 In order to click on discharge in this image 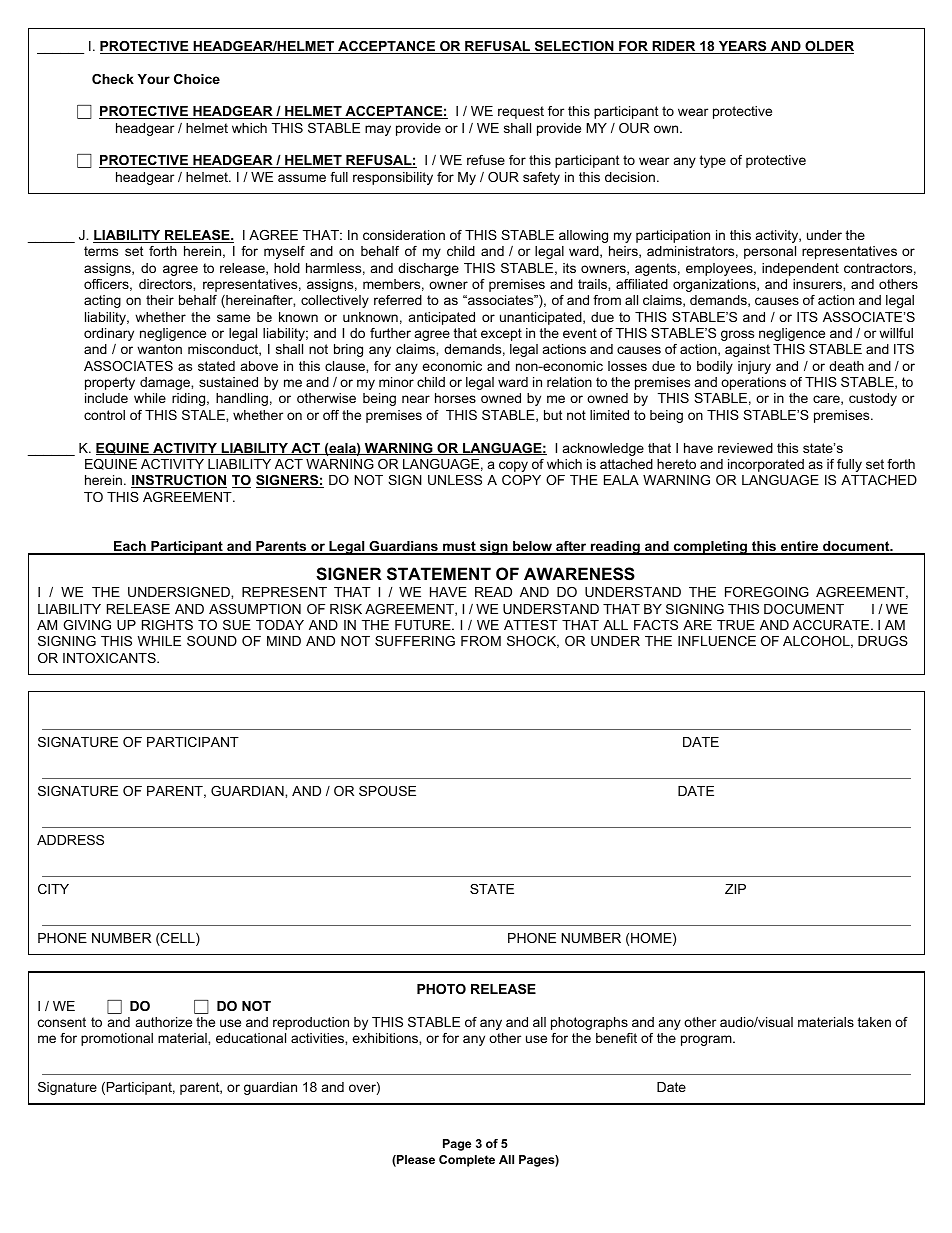, I will do `click(428, 269)`.
